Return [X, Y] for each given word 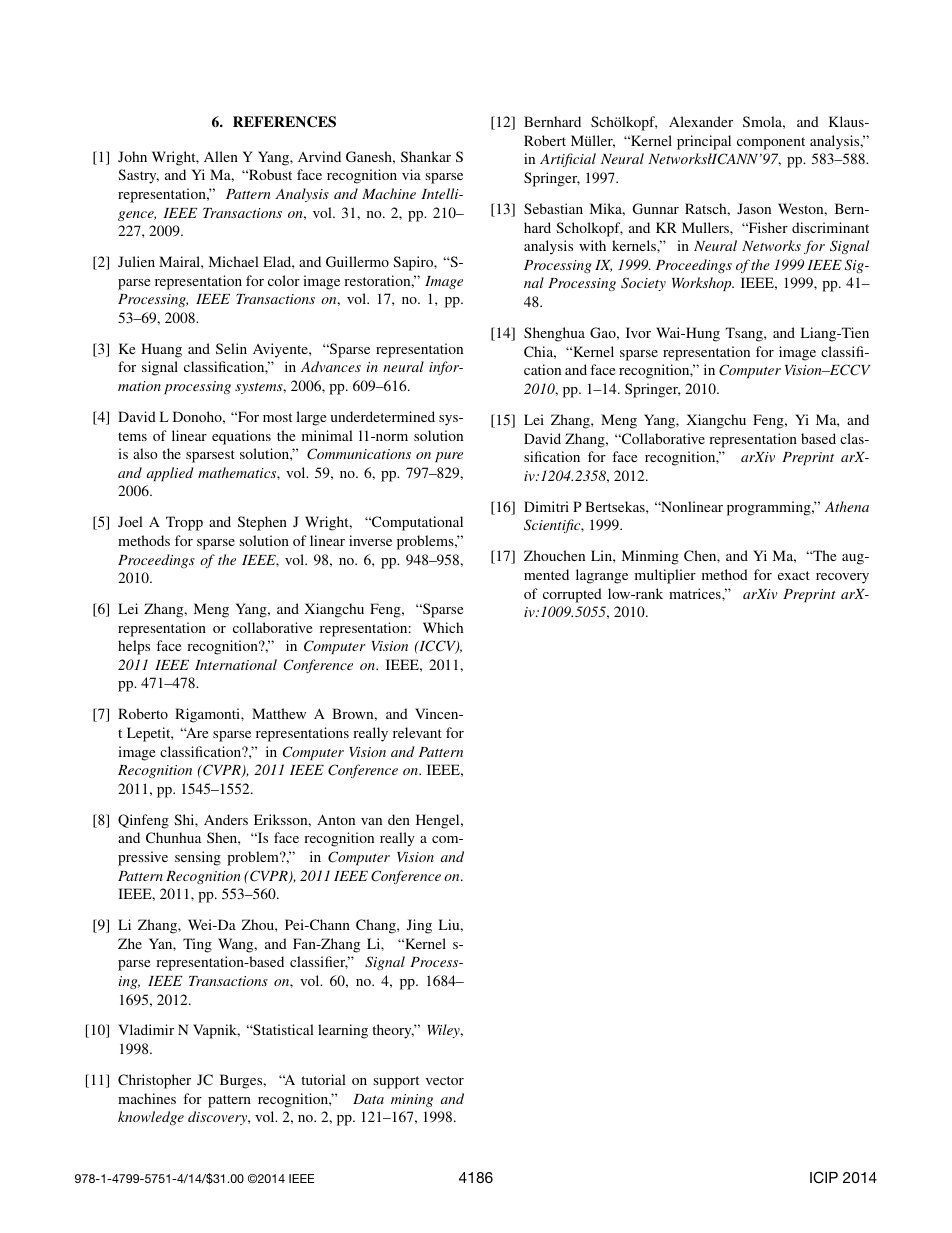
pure [449, 457]
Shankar [426, 156]
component [771, 143]
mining [412, 1100]
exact [794, 575]
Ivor [638, 332]
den [399, 819]
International [236, 664]
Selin [231, 348]
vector [445, 1080]
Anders [226, 819]
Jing [419, 926]
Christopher [154, 1081]
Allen [221, 156]
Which [443, 627]
